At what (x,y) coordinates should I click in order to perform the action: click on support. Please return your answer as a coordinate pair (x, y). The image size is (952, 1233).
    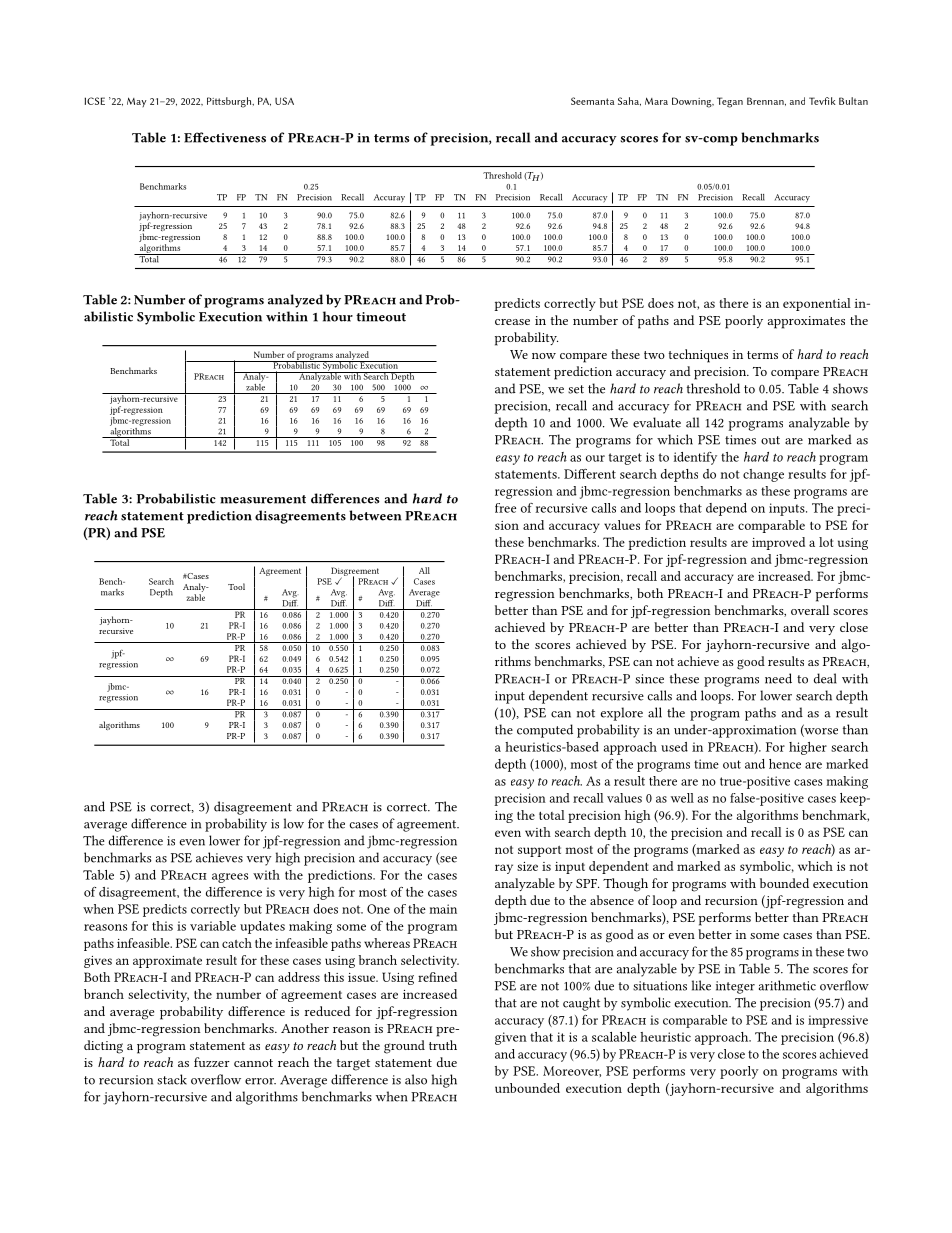
    Looking at the image, I should click on (539, 851).
